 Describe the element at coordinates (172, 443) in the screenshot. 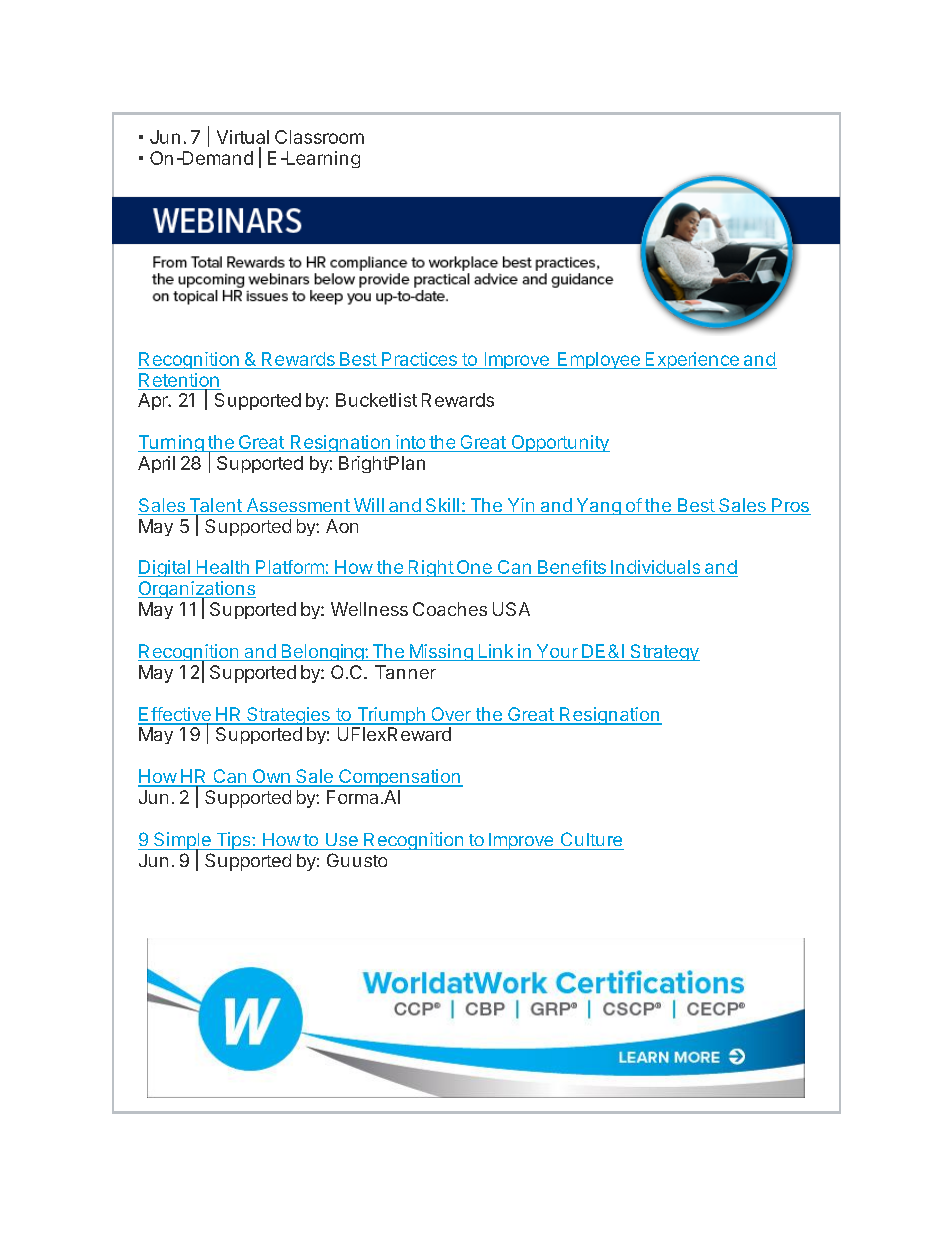

I see `Turning` at that location.
